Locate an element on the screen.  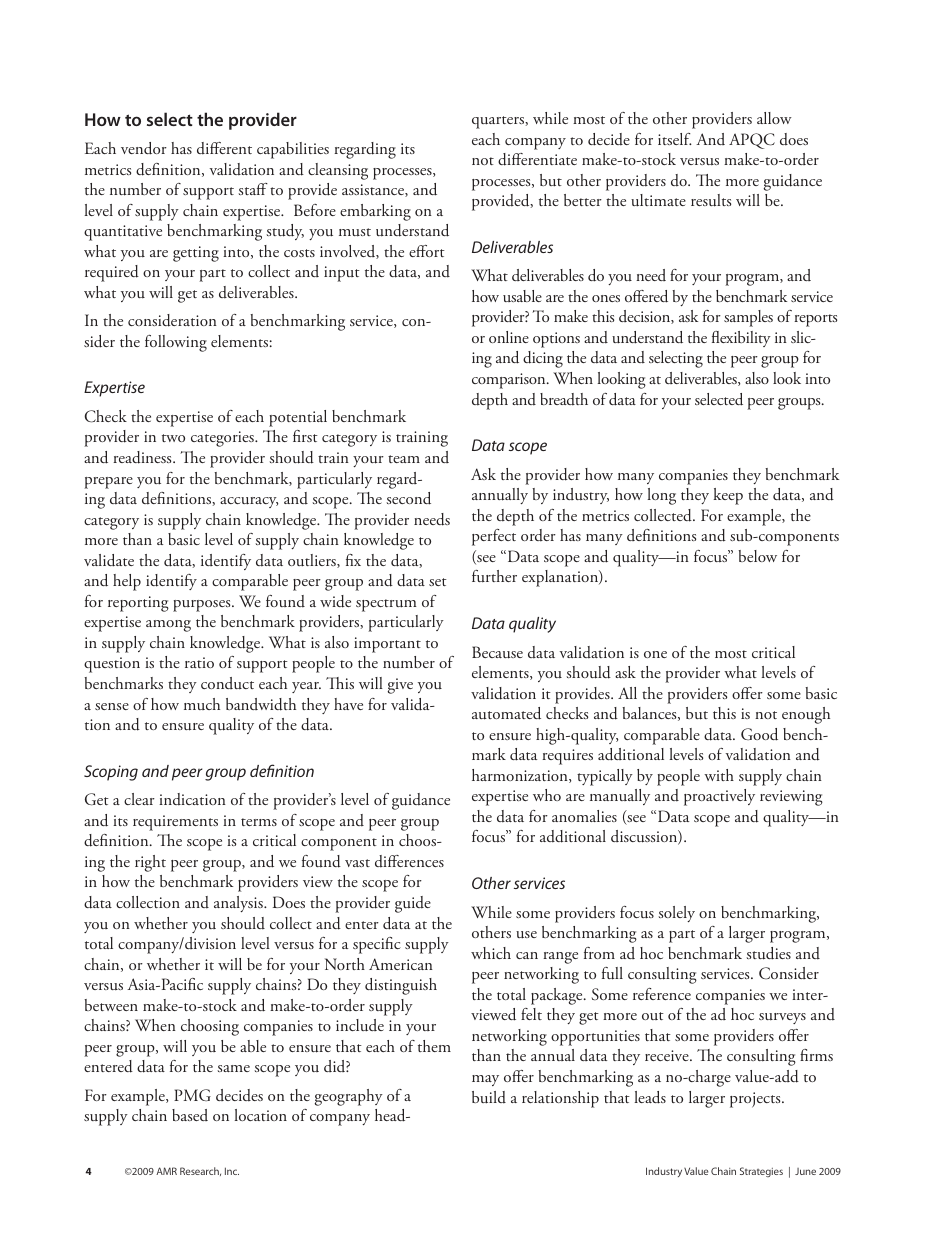
among is located at coordinates (168, 626).
